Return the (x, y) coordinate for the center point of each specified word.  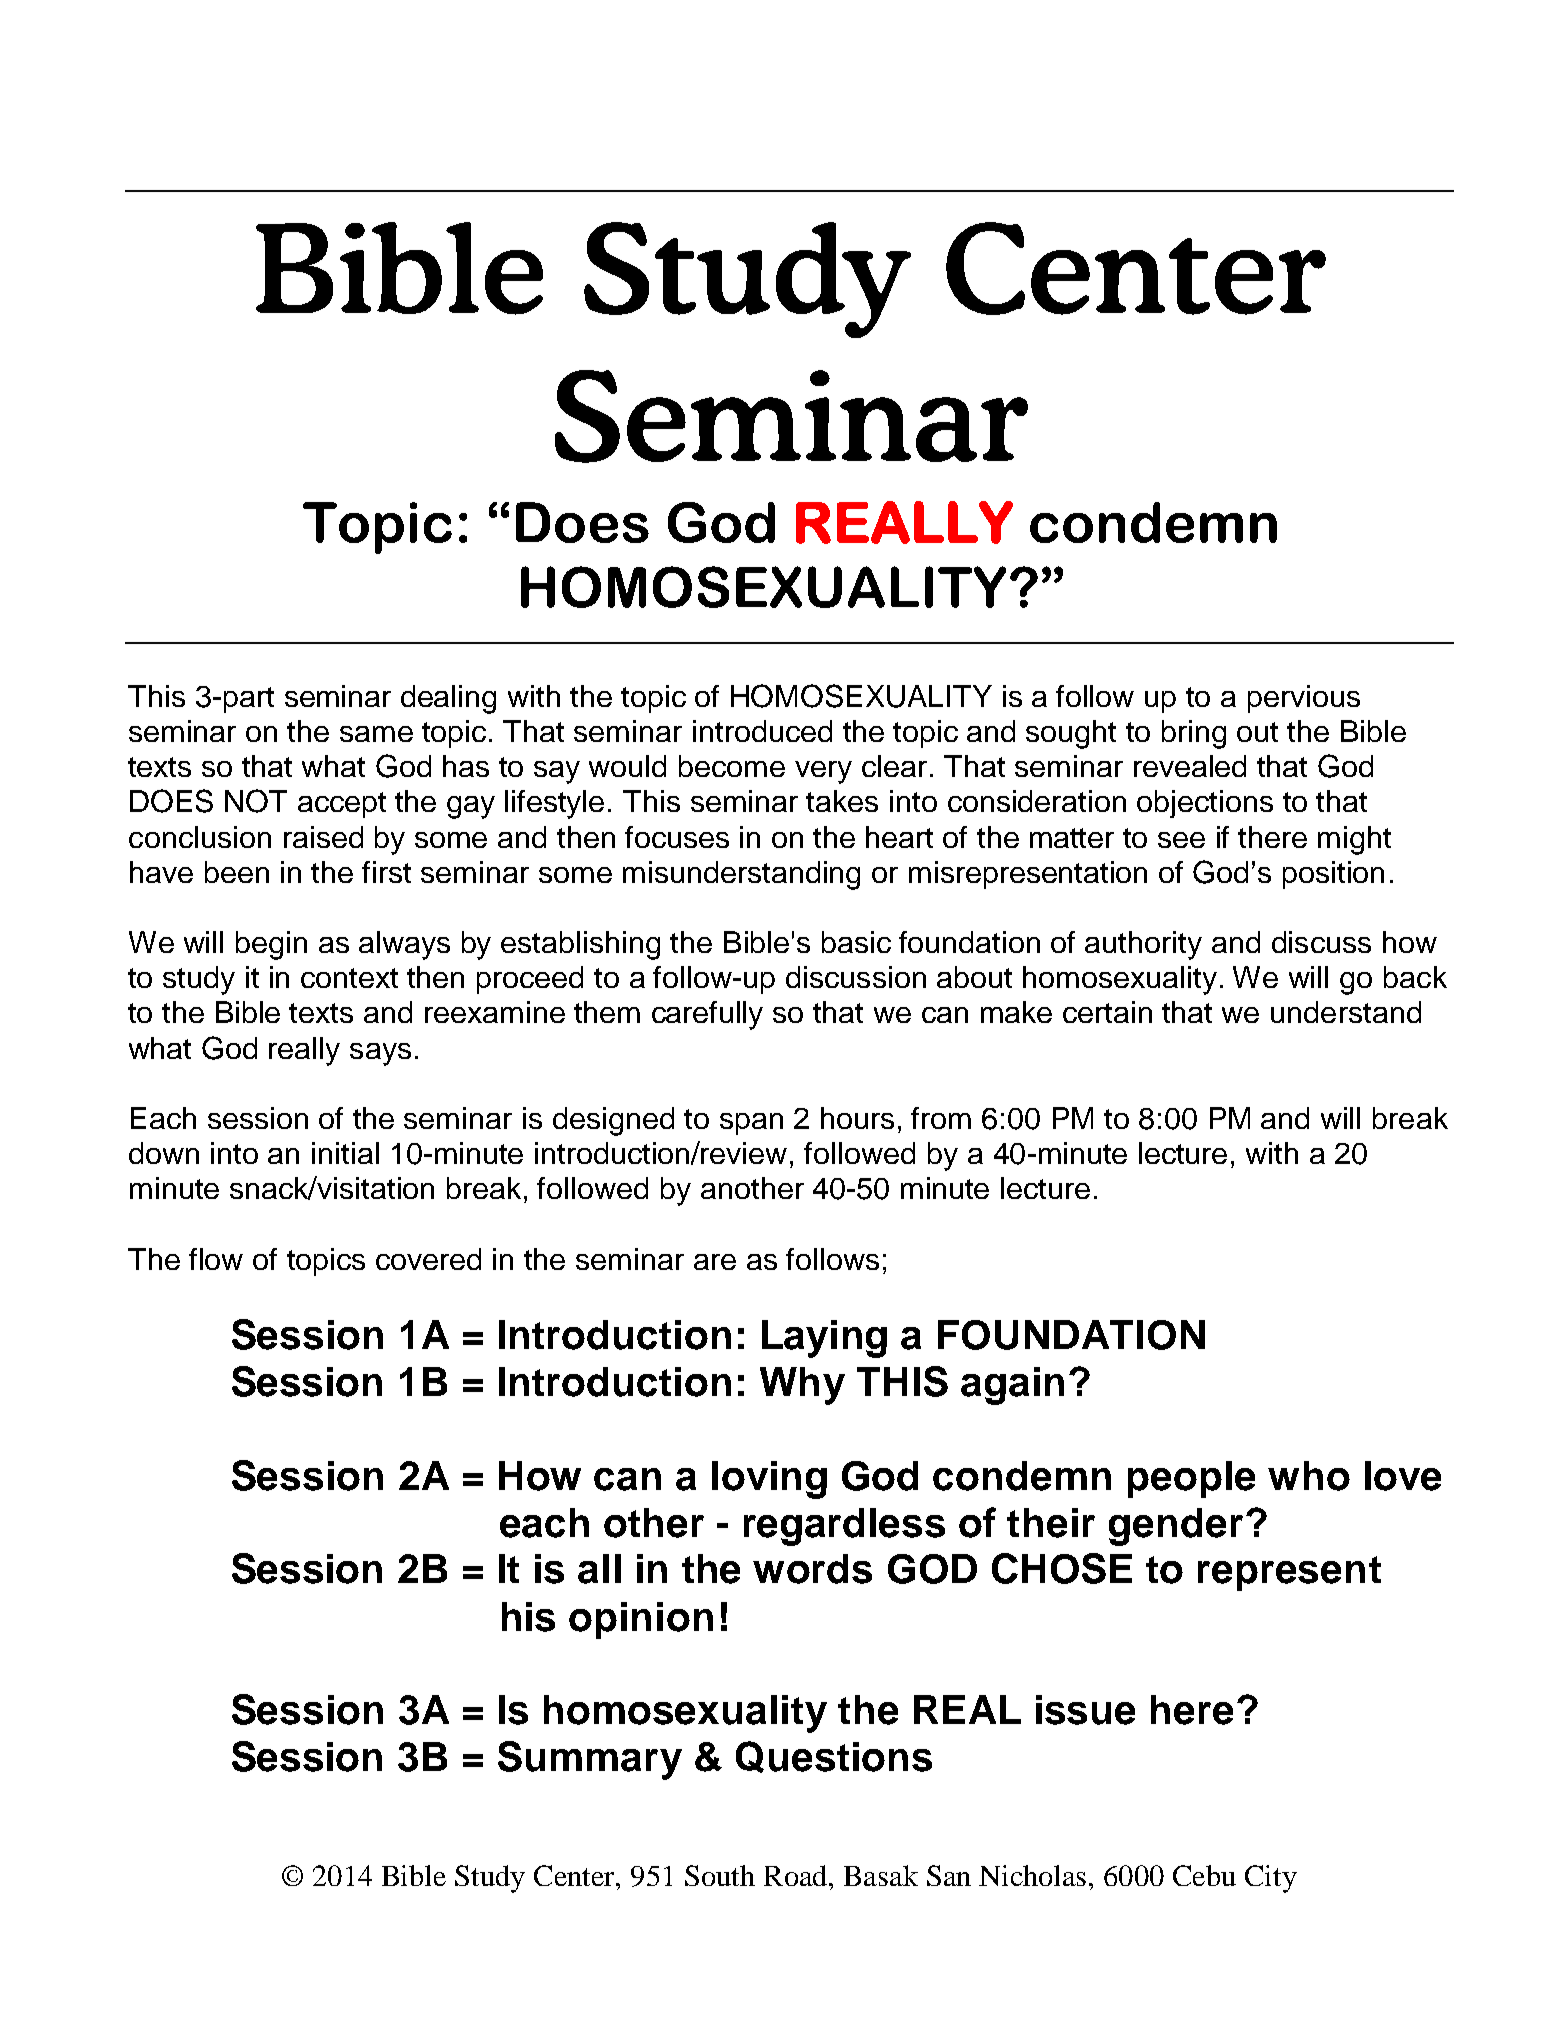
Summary (590, 1760)
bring (1194, 734)
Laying (824, 1339)
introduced (762, 731)
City (1271, 1879)
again (1012, 1386)
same (376, 734)
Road (797, 1875)
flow (216, 1259)
